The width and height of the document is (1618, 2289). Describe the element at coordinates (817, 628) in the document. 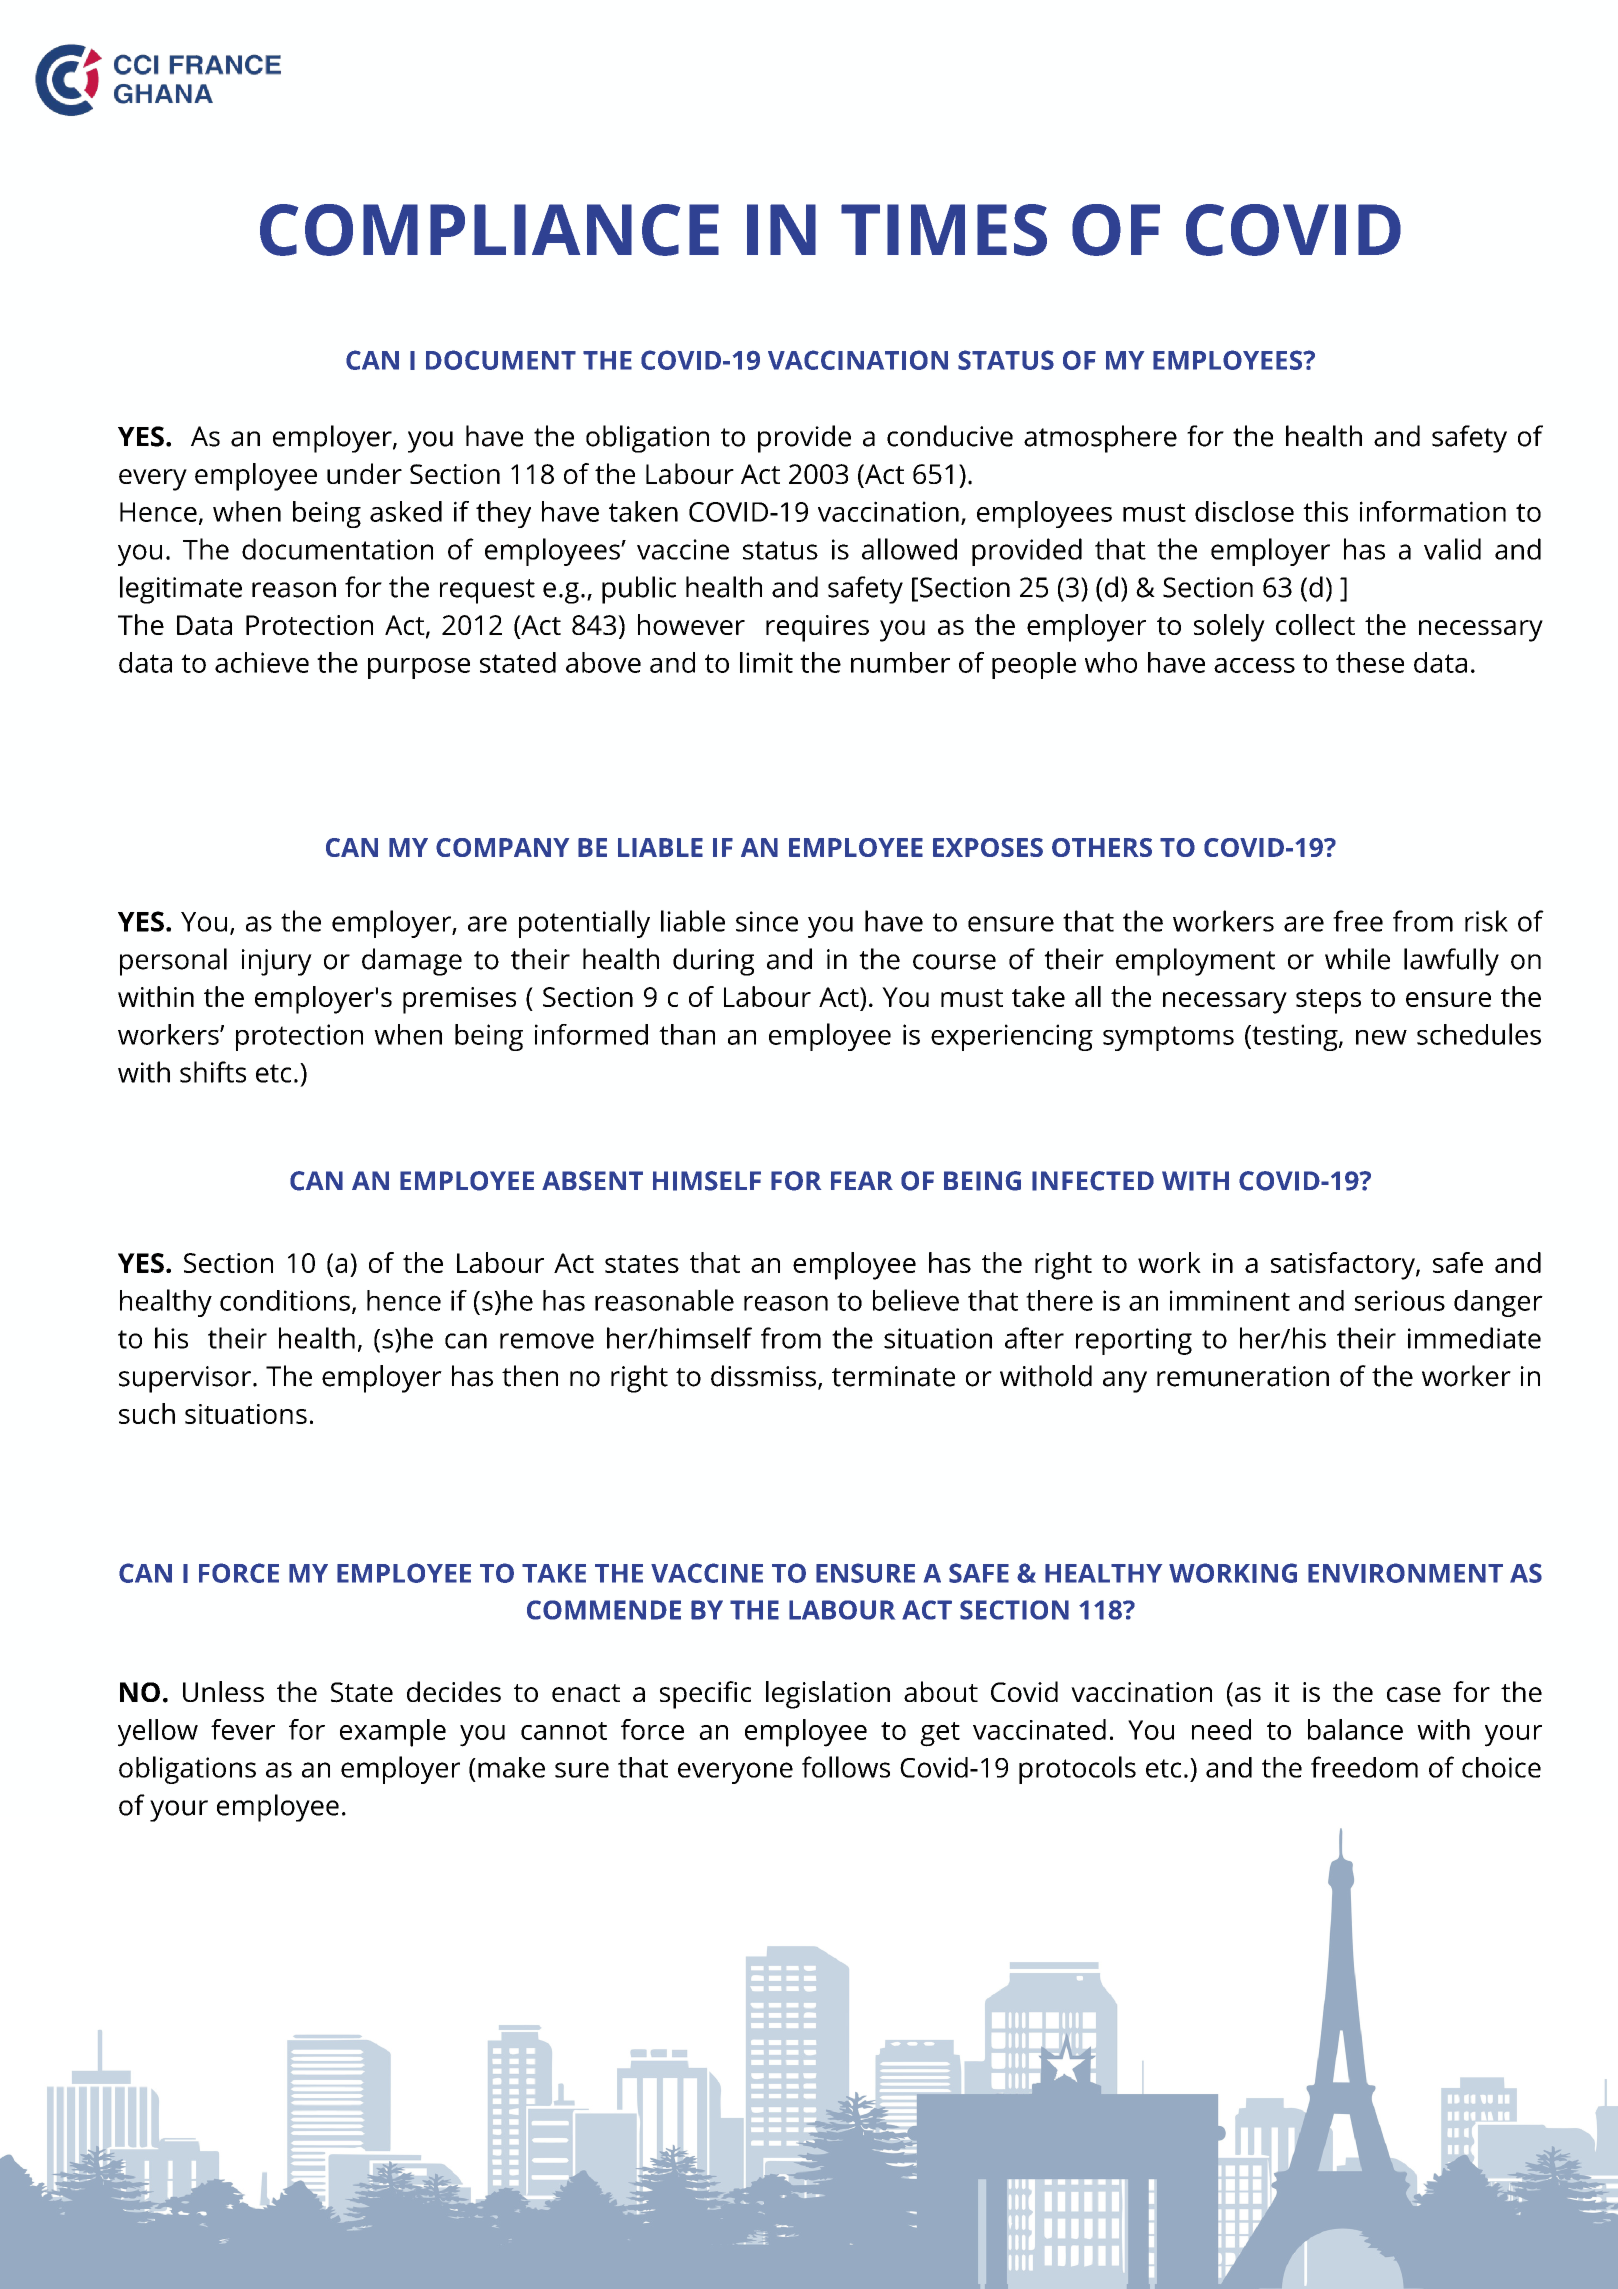

I see `requires` at that location.
